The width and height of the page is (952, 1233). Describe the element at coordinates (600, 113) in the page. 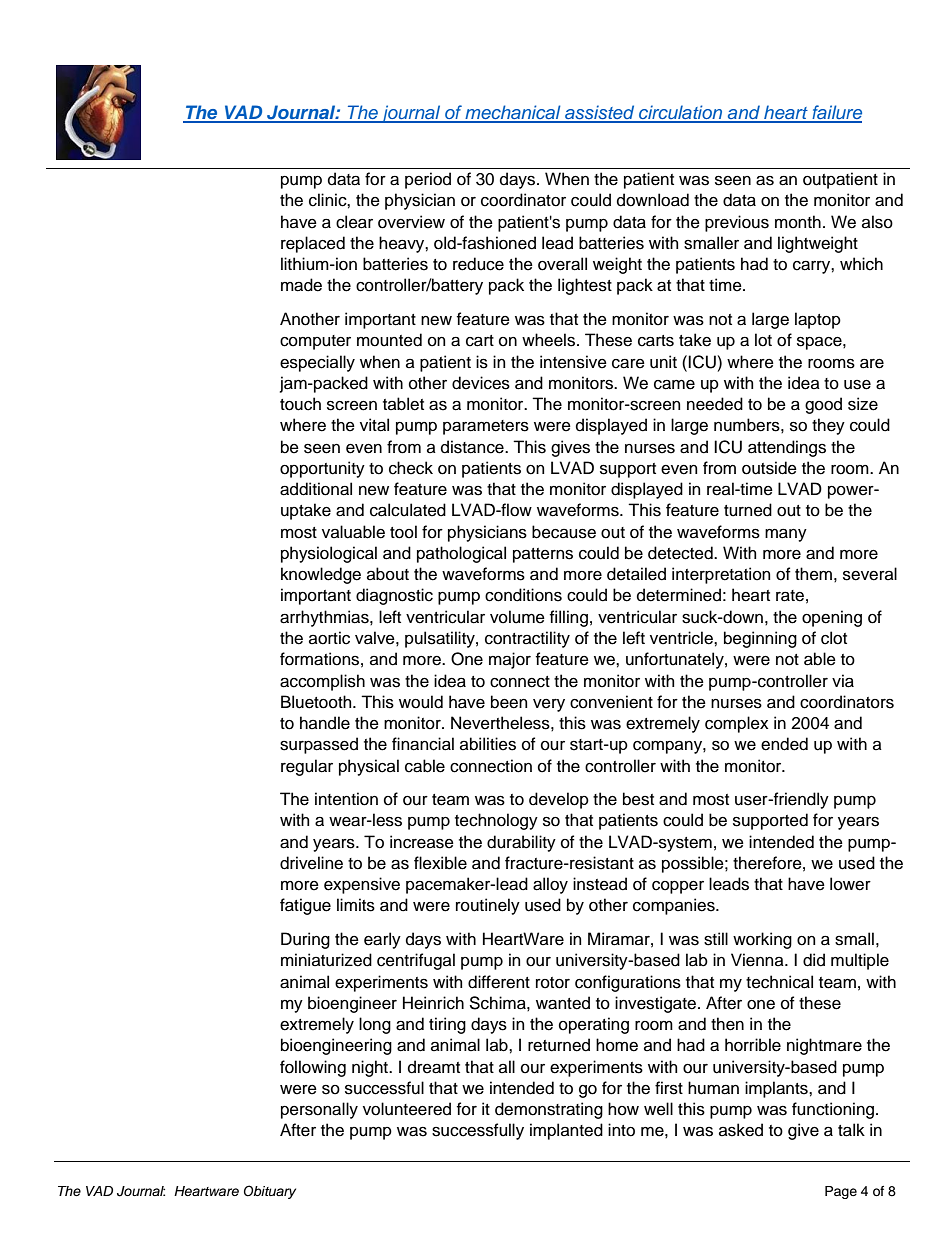

I see `assisted` at that location.
